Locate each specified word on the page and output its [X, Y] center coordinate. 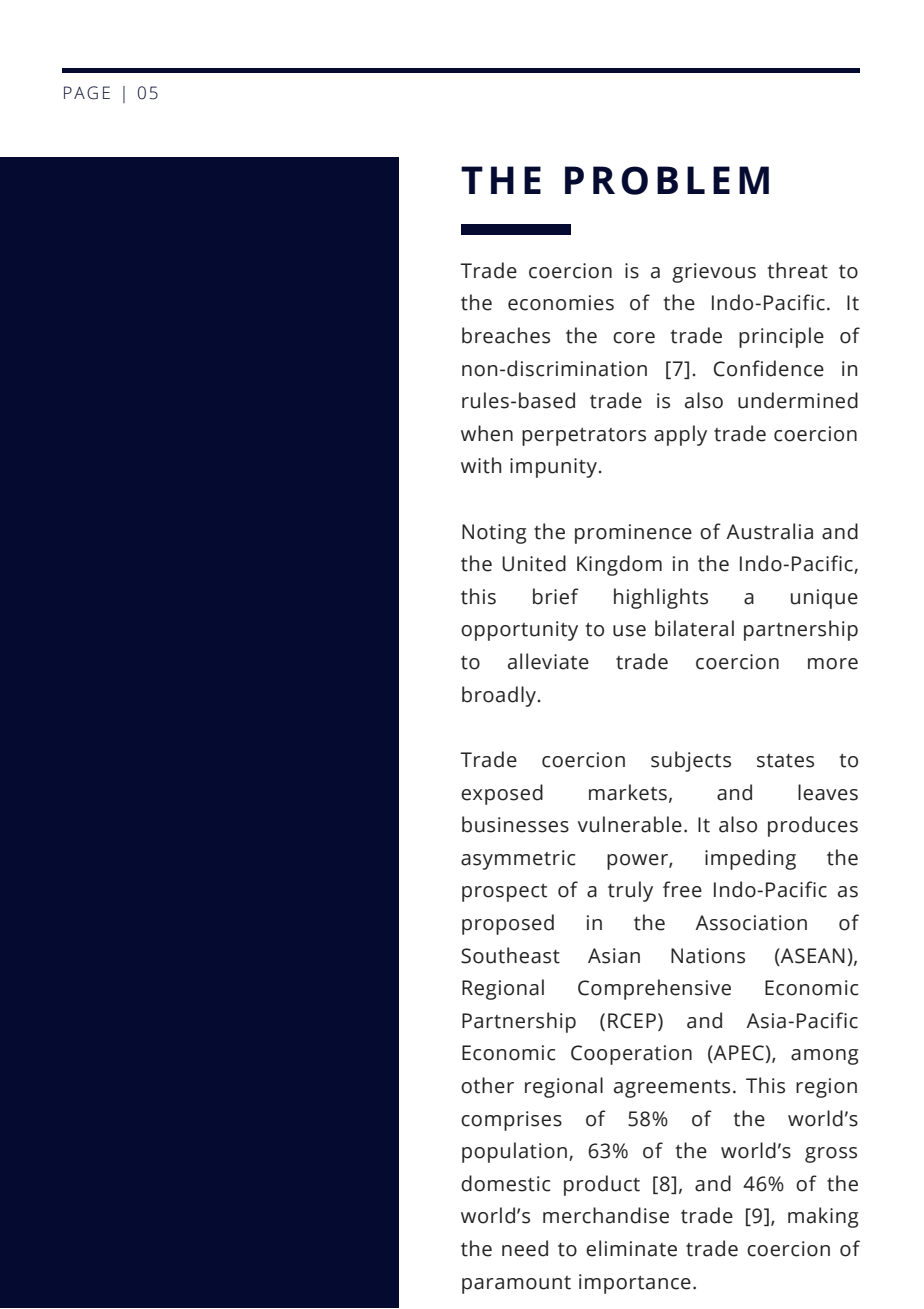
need [525, 1248]
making [823, 1217]
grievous [714, 273]
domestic [505, 1183]
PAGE [87, 93]
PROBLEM [667, 180]
